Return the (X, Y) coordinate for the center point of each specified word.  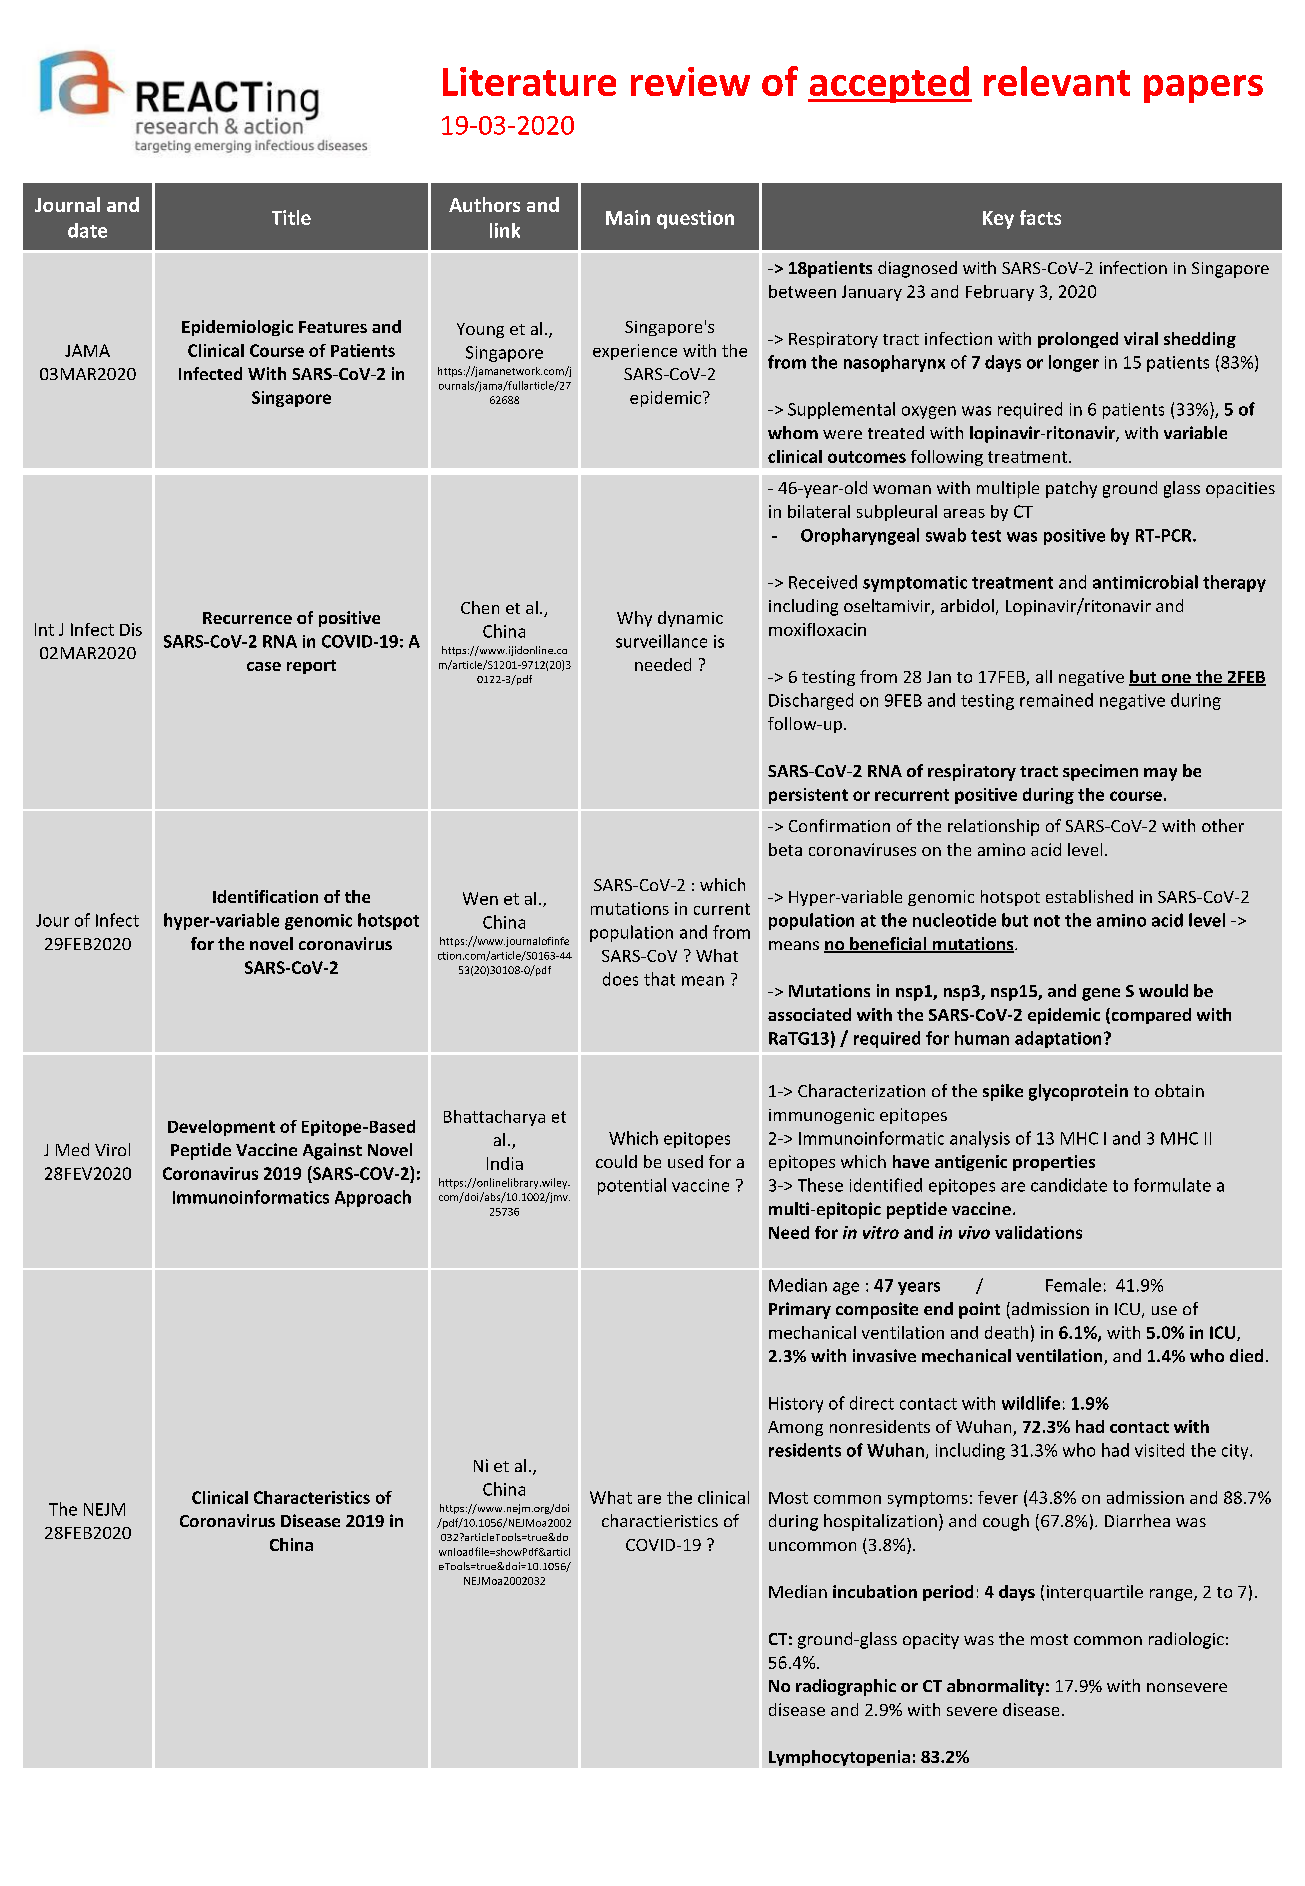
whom (793, 432)
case (264, 666)
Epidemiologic (237, 328)
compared (1150, 1016)
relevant (1057, 81)
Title (291, 217)
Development (221, 1128)
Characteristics (312, 1497)
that (659, 979)
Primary (800, 1310)
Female (1073, 1285)
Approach (373, 1198)
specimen (1100, 772)
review (690, 81)
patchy (1071, 489)
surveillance (661, 641)
